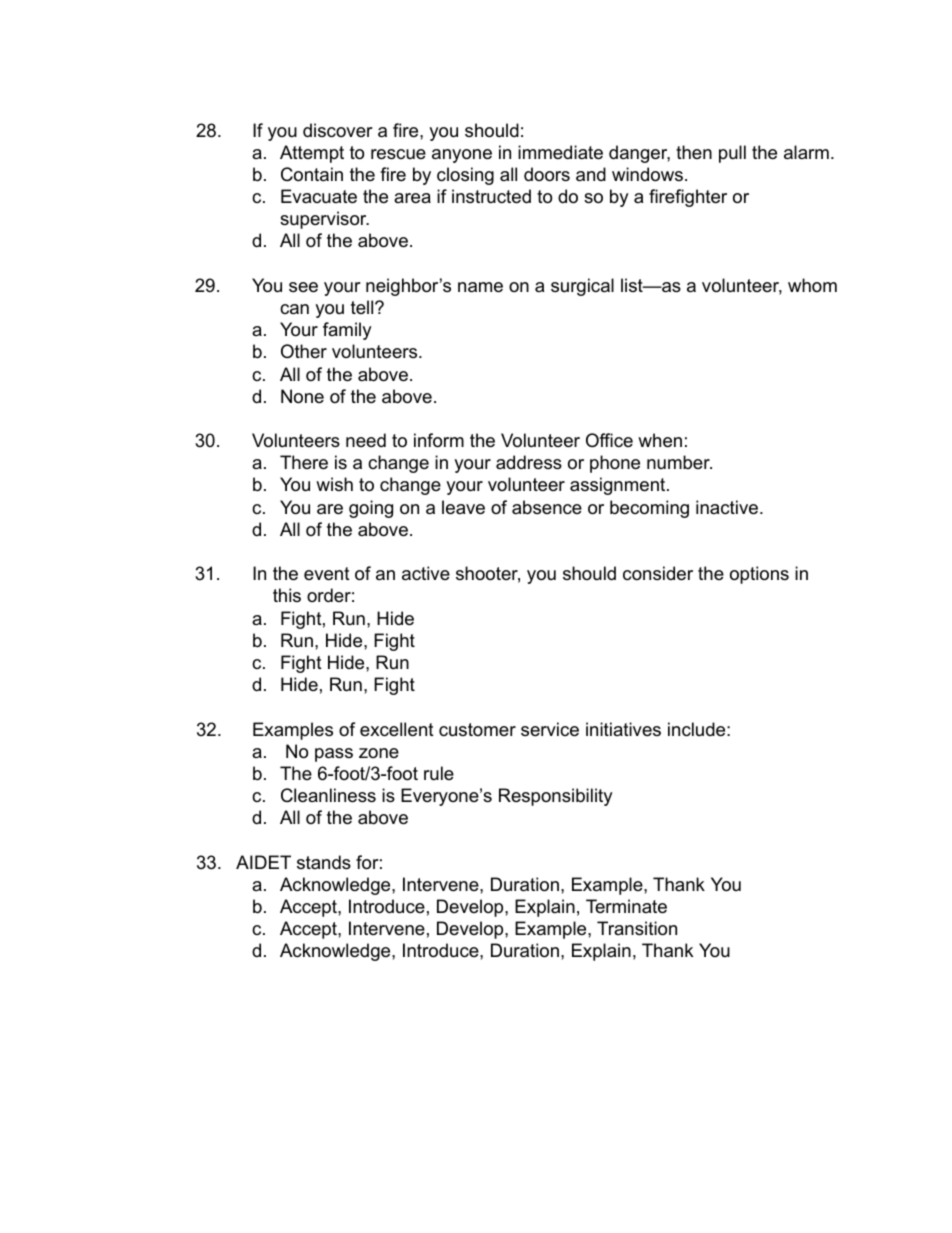 This image has height=1233, width=952. What do you see at coordinates (679, 462) in the image?
I see `number` at bounding box center [679, 462].
